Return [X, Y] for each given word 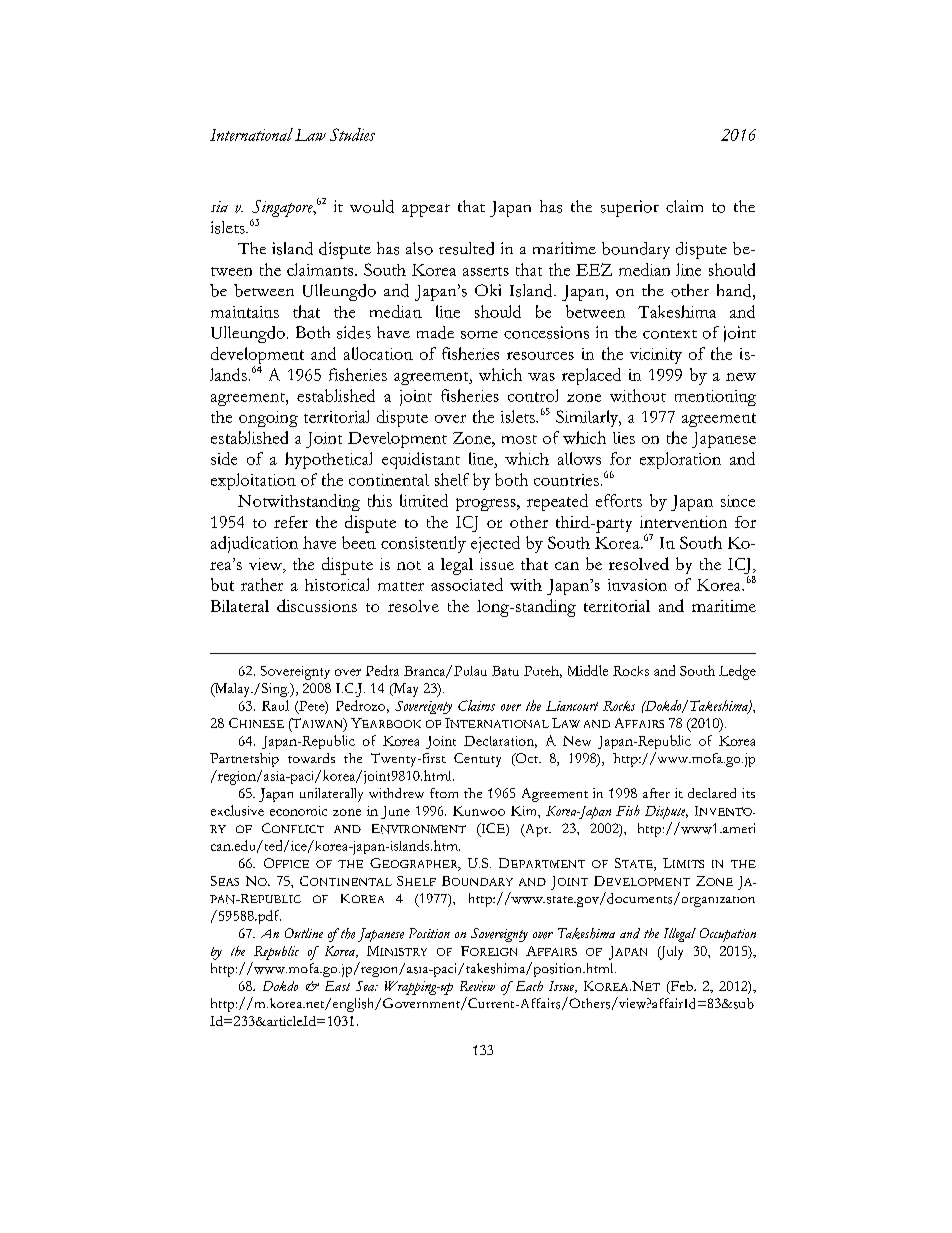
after [656, 793]
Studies [352, 134]
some [479, 335]
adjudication [254, 544]
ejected [495, 544]
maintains [245, 312]
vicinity [656, 356]
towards [311, 758]
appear [426, 210]
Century [477, 760]
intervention [683, 522]
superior [630, 208]
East [337, 986]
